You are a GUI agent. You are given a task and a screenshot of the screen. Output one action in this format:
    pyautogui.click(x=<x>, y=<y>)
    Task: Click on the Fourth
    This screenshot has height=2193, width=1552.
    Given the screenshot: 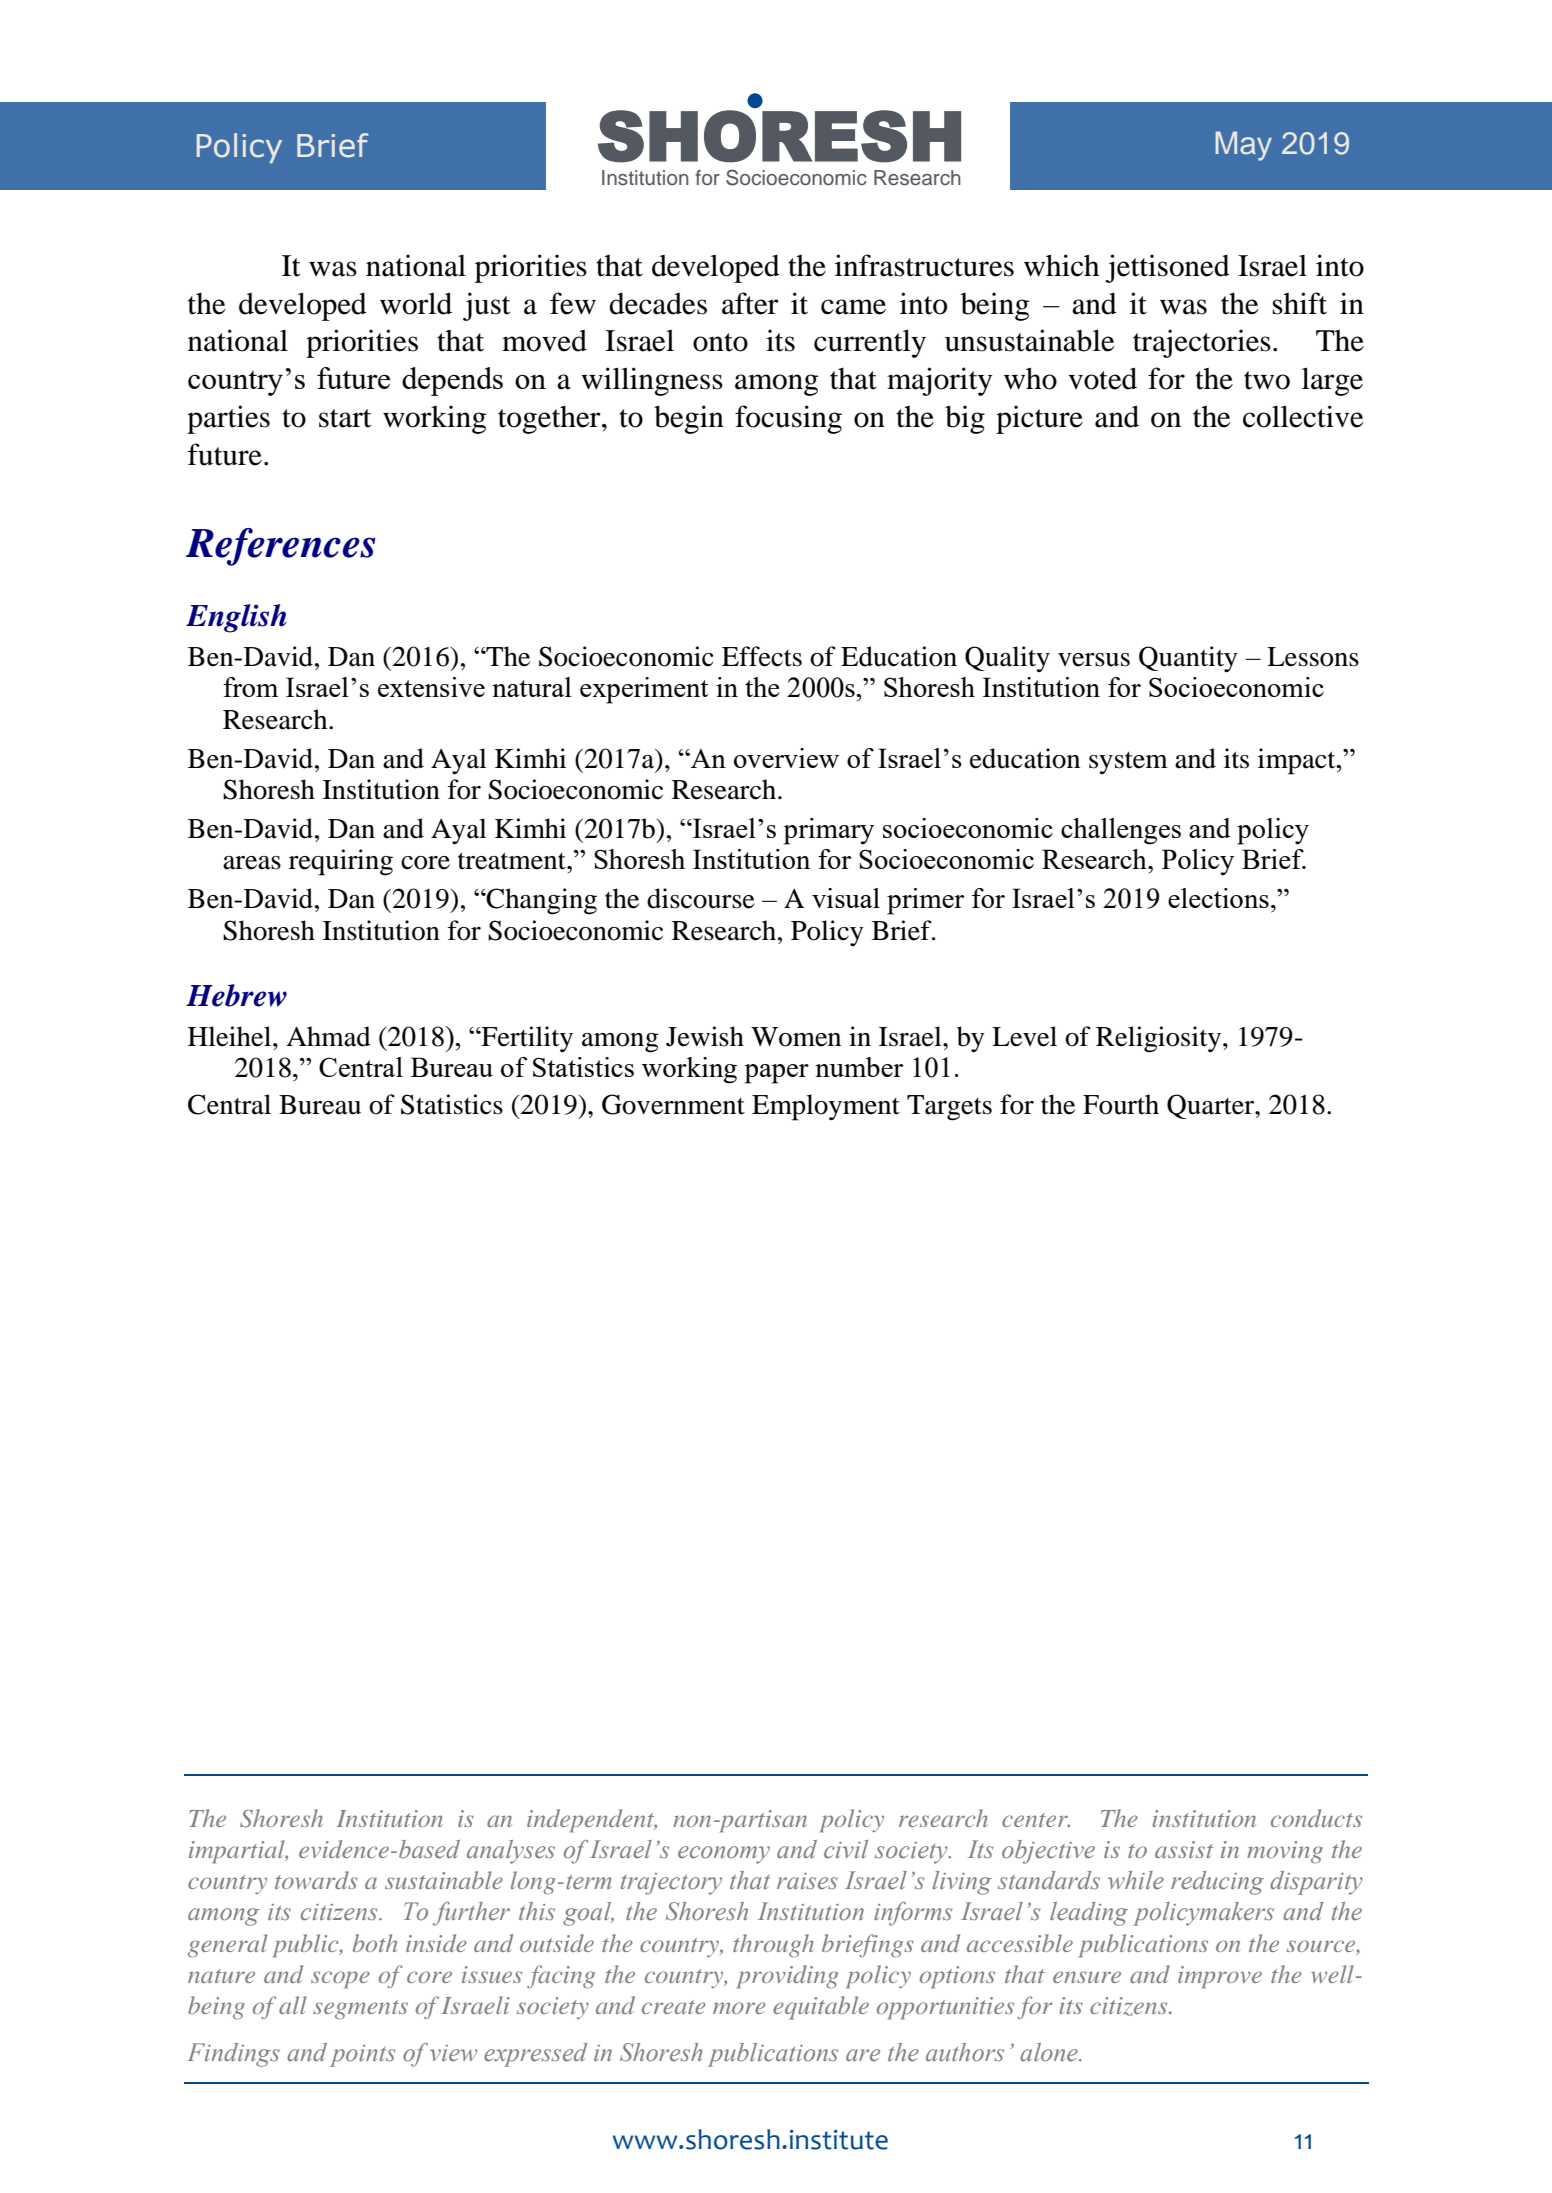 What is the action you would take?
    pyautogui.click(x=1121, y=1104)
